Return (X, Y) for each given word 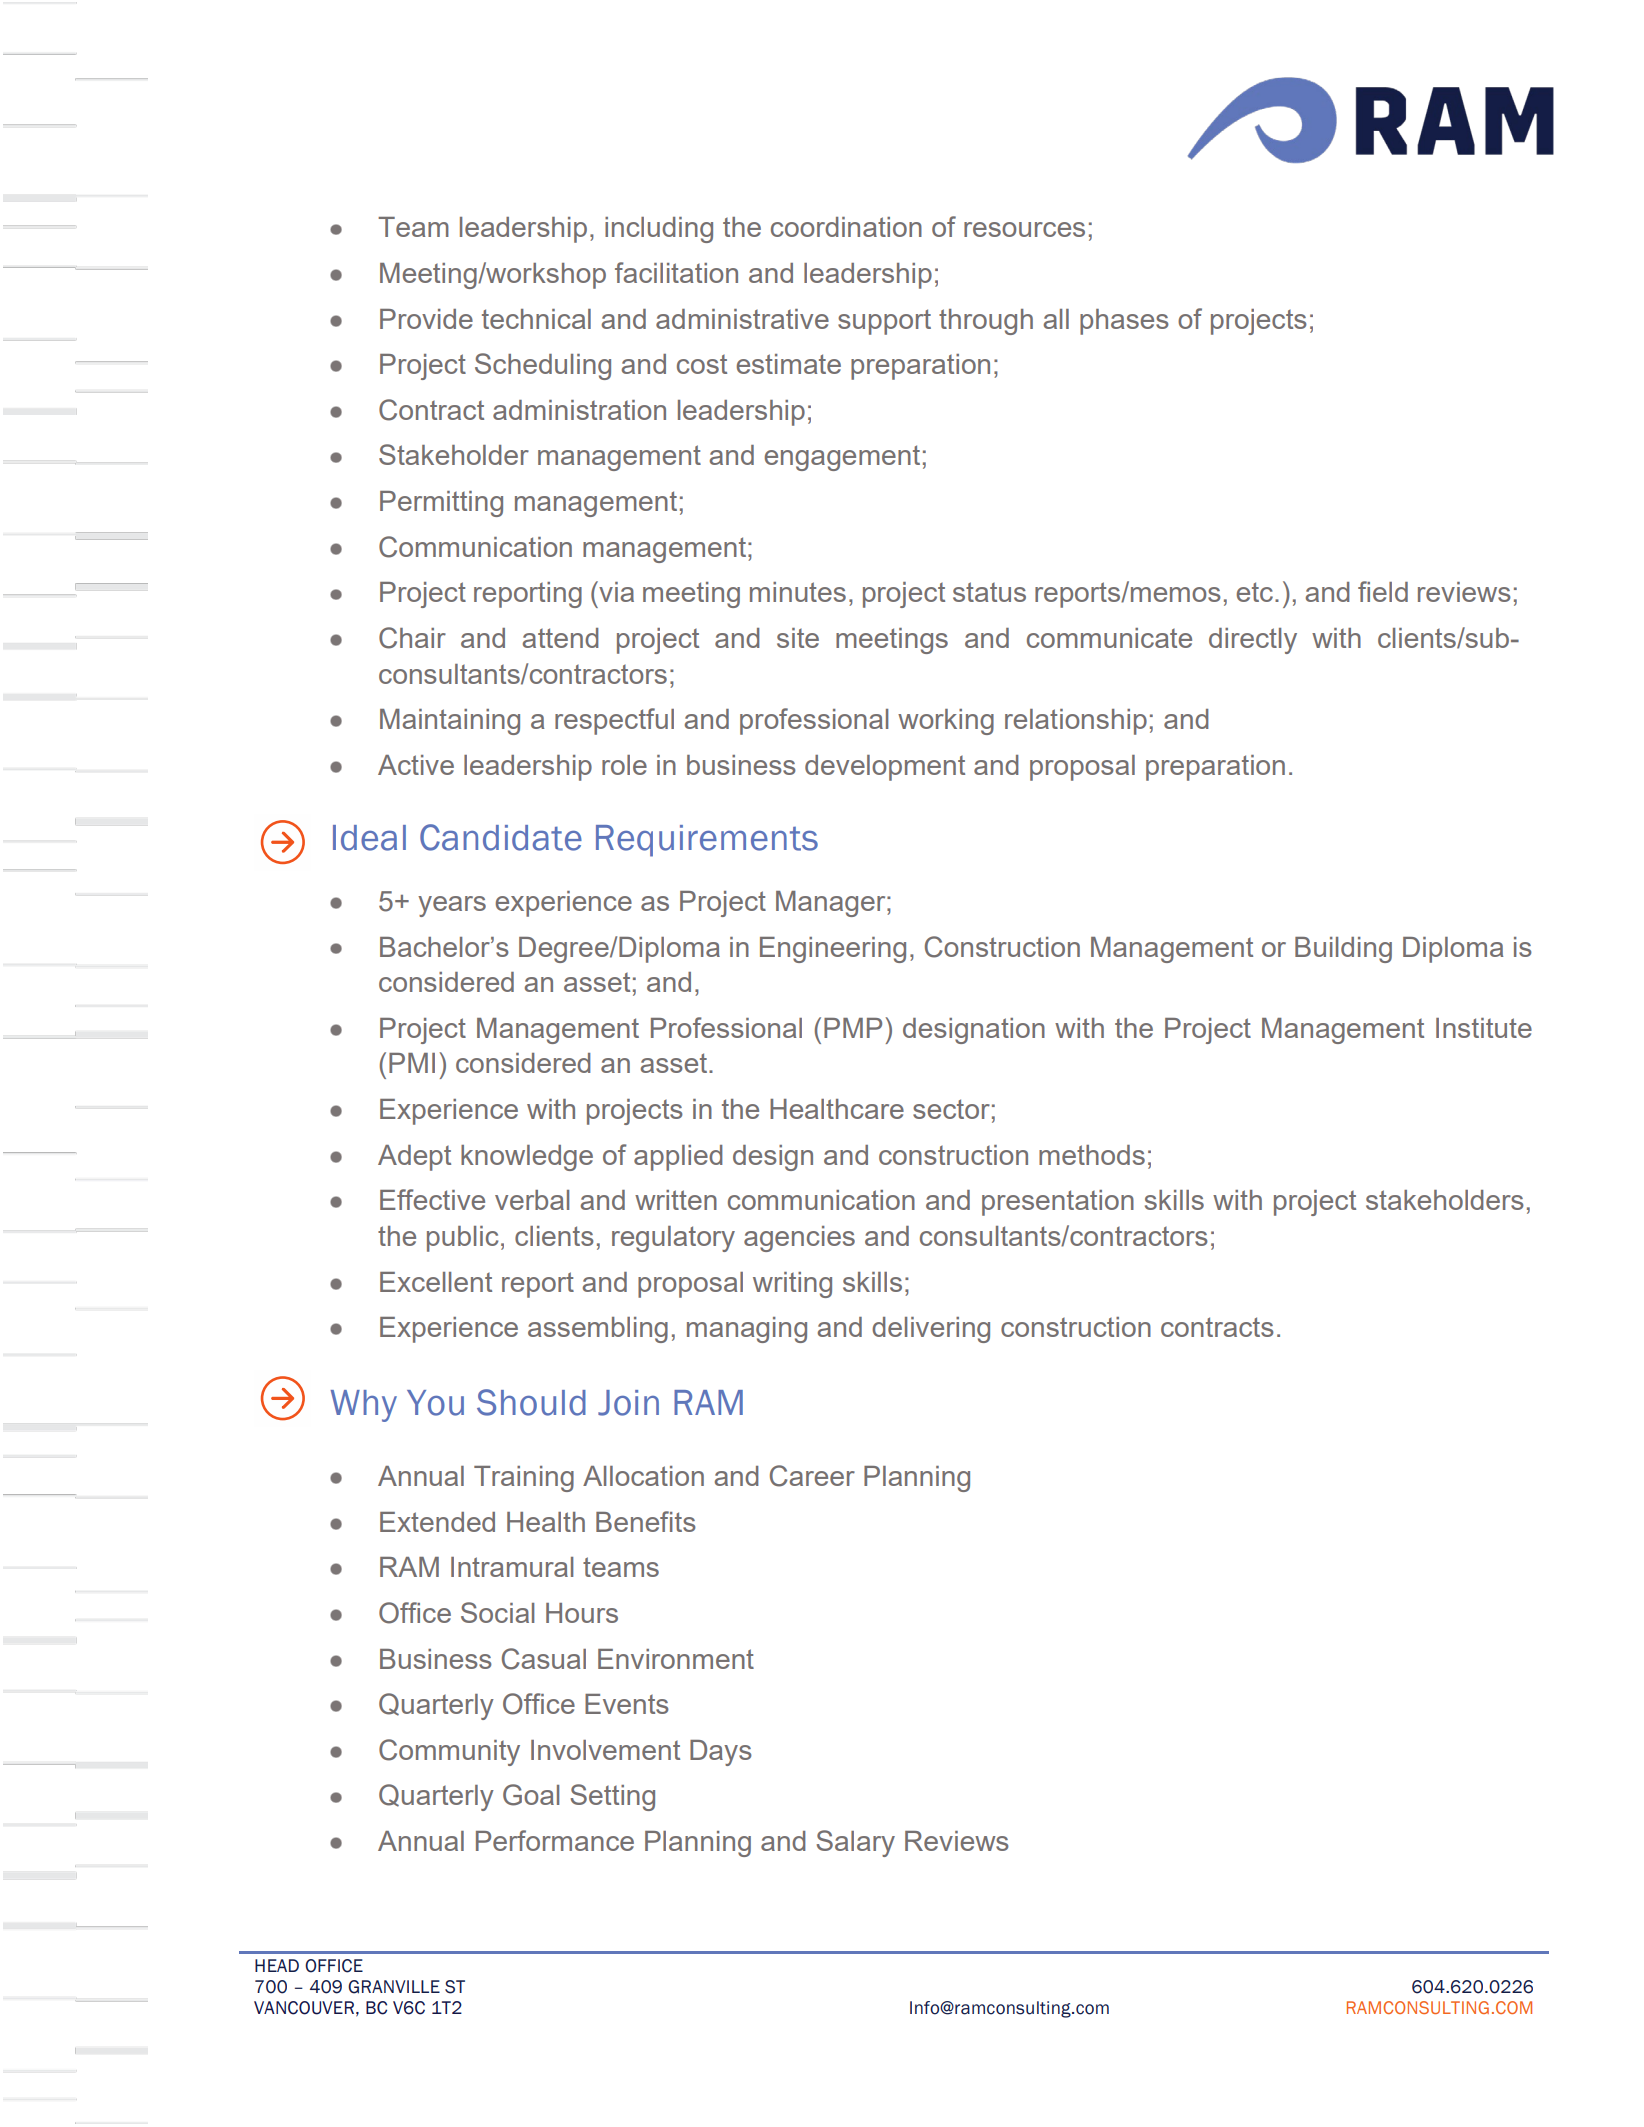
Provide (426, 319)
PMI (412, 1063)
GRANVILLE (394, 1987)
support (884, 322)
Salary (855, 1843)
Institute (1484, 1028)
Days (721, 1753)
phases (1124, 322)
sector (951, 1109)
